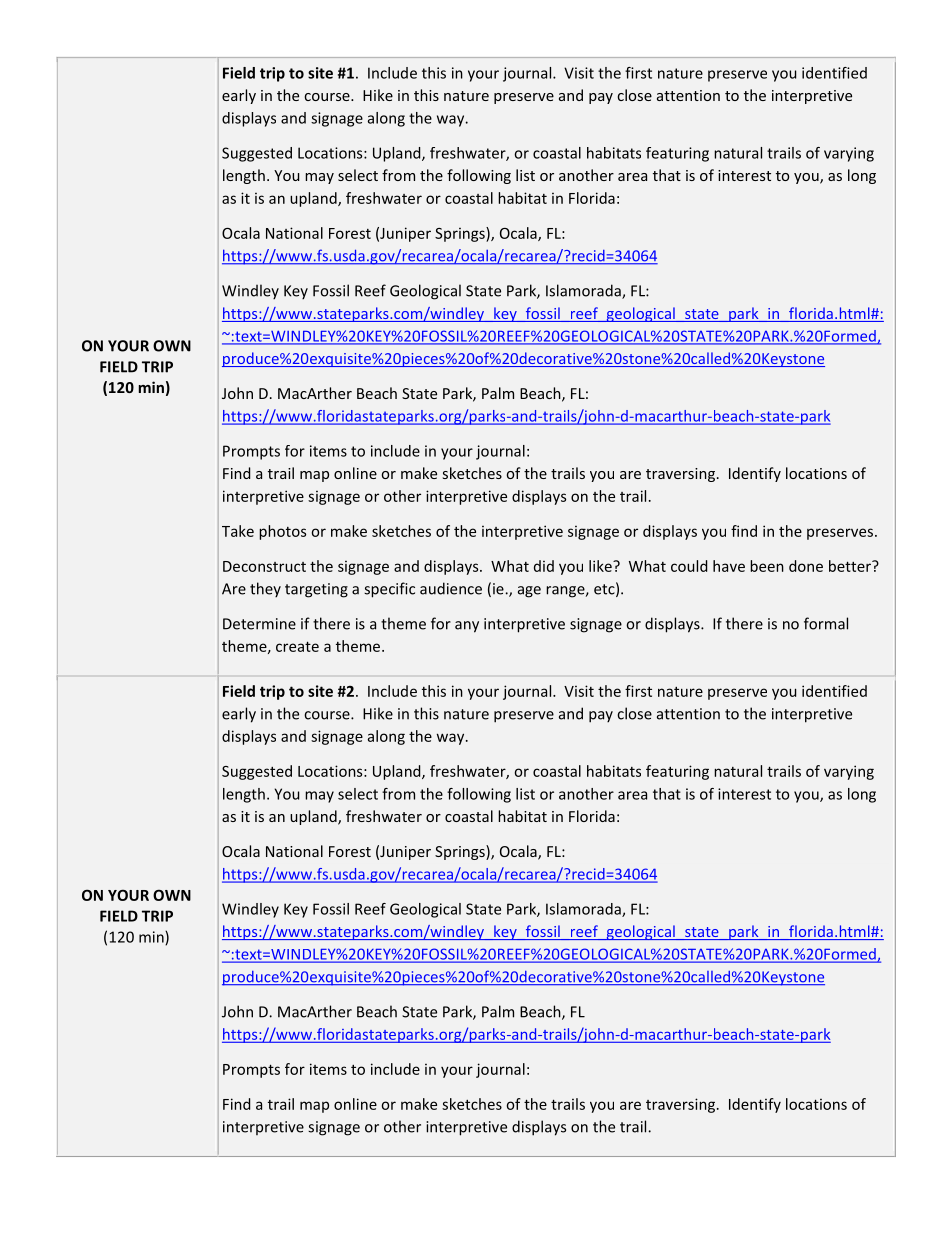 The image size is (952, 1233). Describe the element at coordinates (544, 566) in the screenshot. I see `did` at that location.
